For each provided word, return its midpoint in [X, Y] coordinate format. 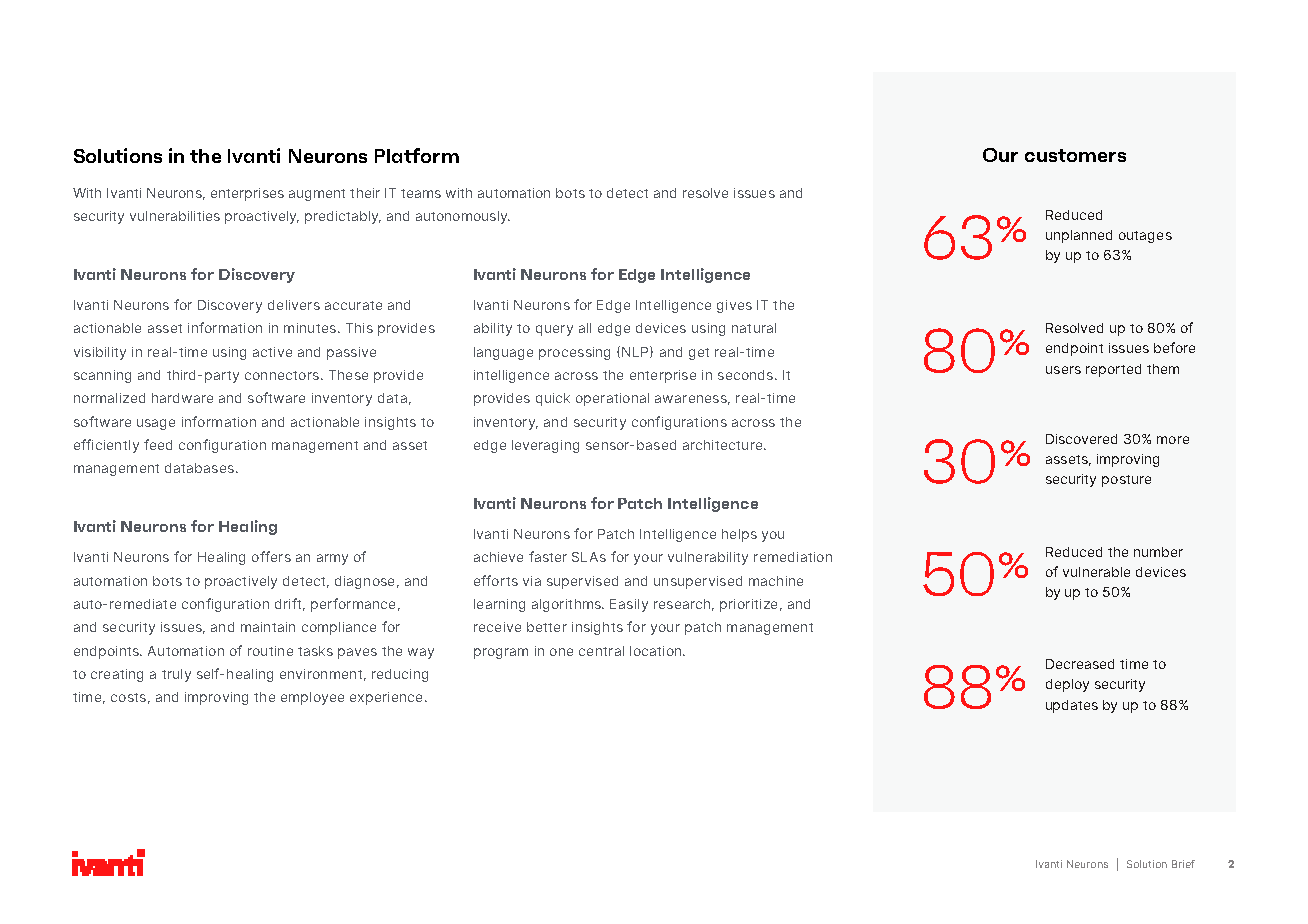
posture [1126, 481]
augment [317, 195]
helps [739, 535]
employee [312, 698]
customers [1075, 155]
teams [421, 193]
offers [271, 556]
